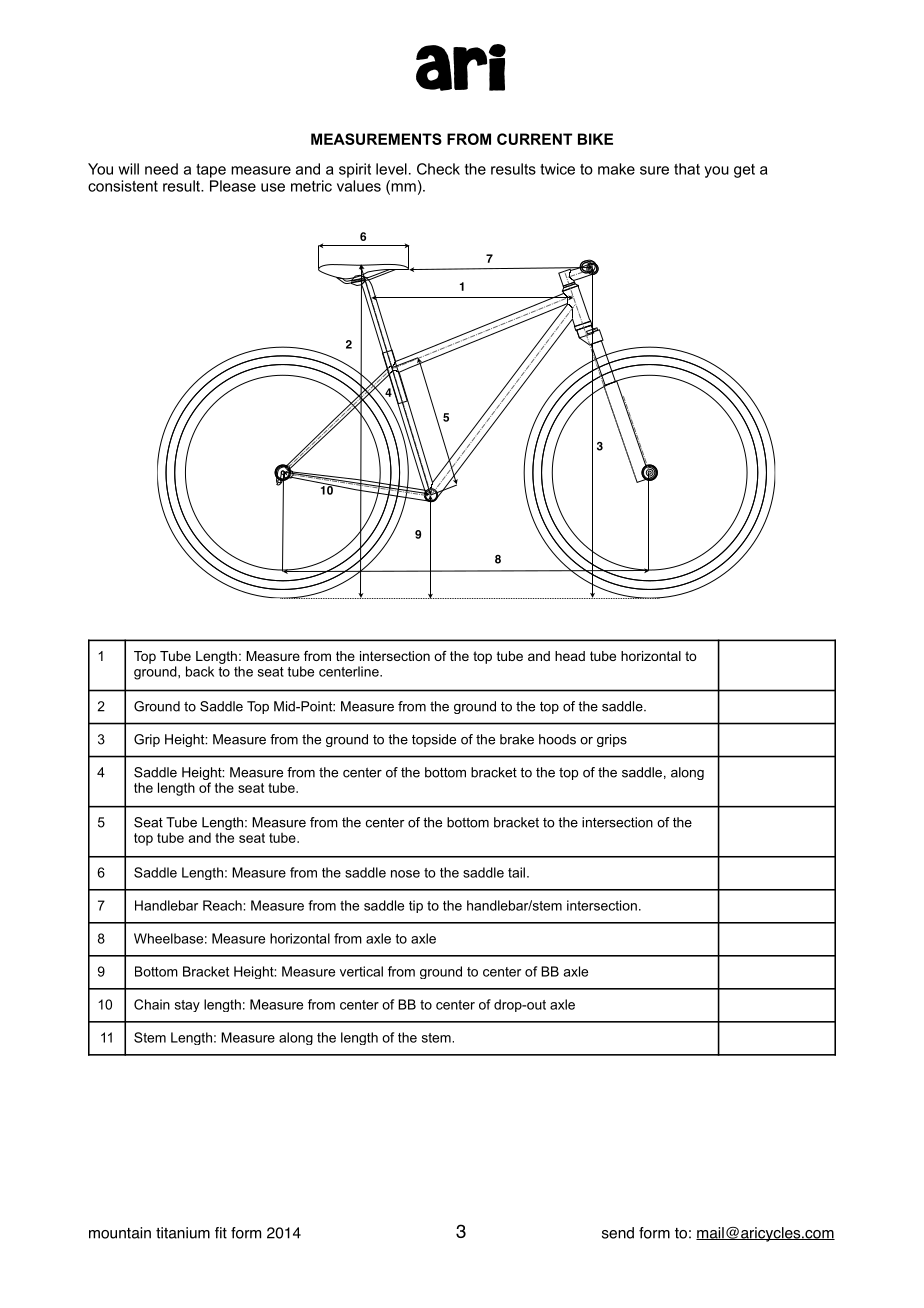 This screenshot has height=1308, width=924. I want to click on head, so click(570, 656).
